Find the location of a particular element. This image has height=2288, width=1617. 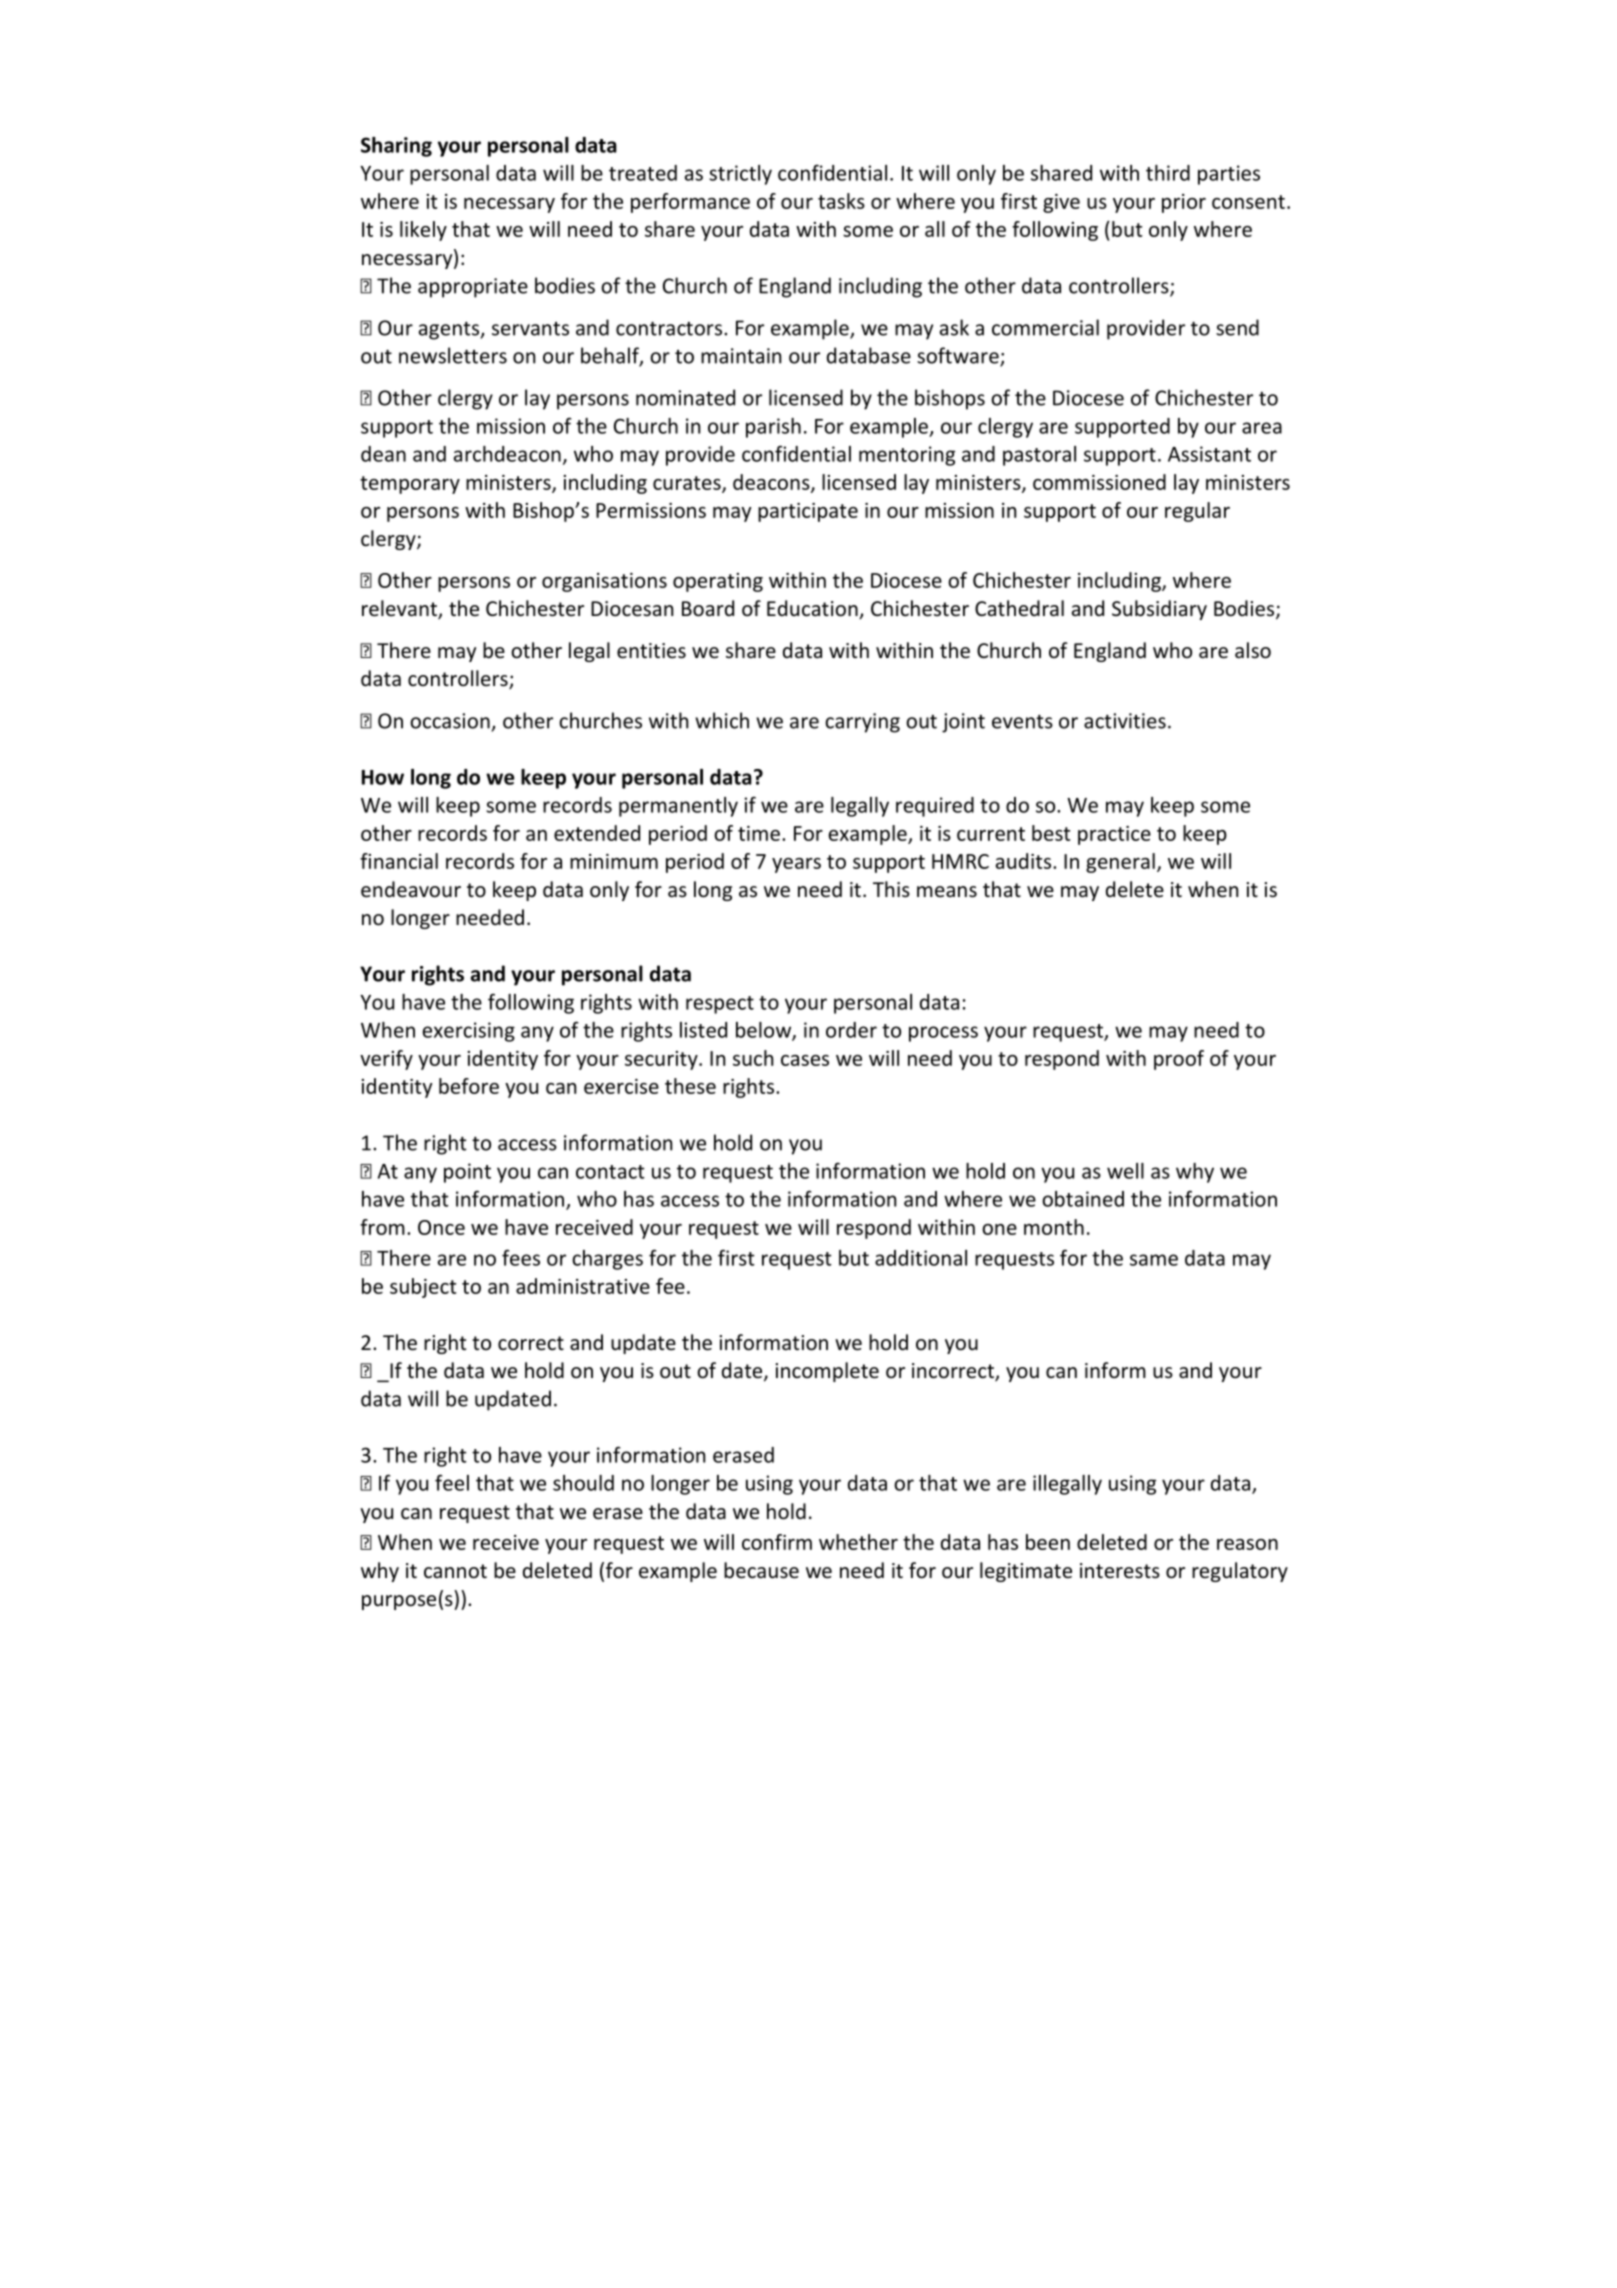

cannot is located at coordinates (455, 1571).
